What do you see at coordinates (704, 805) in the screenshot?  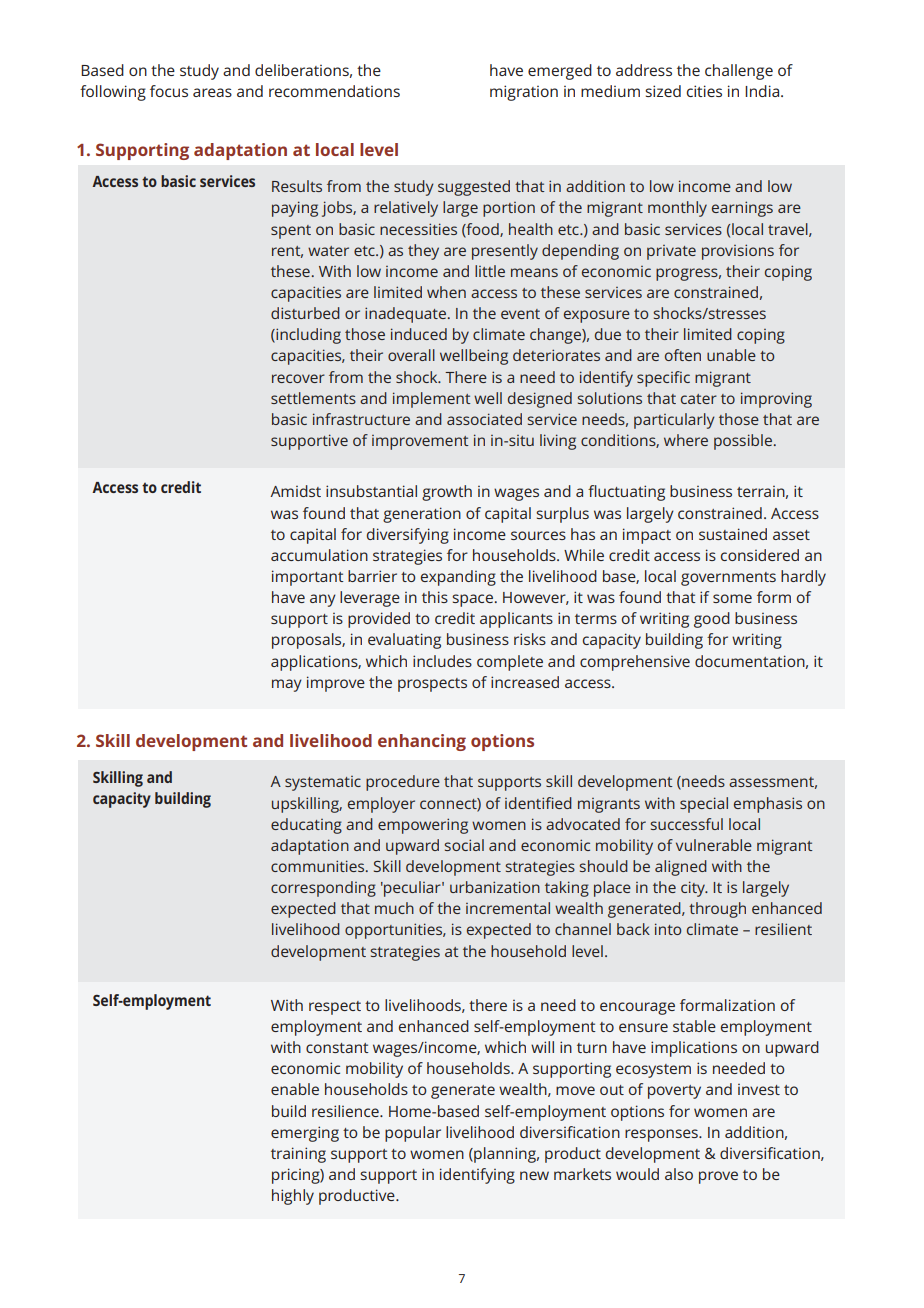 I see `special` at bounding box center [704, 805].
